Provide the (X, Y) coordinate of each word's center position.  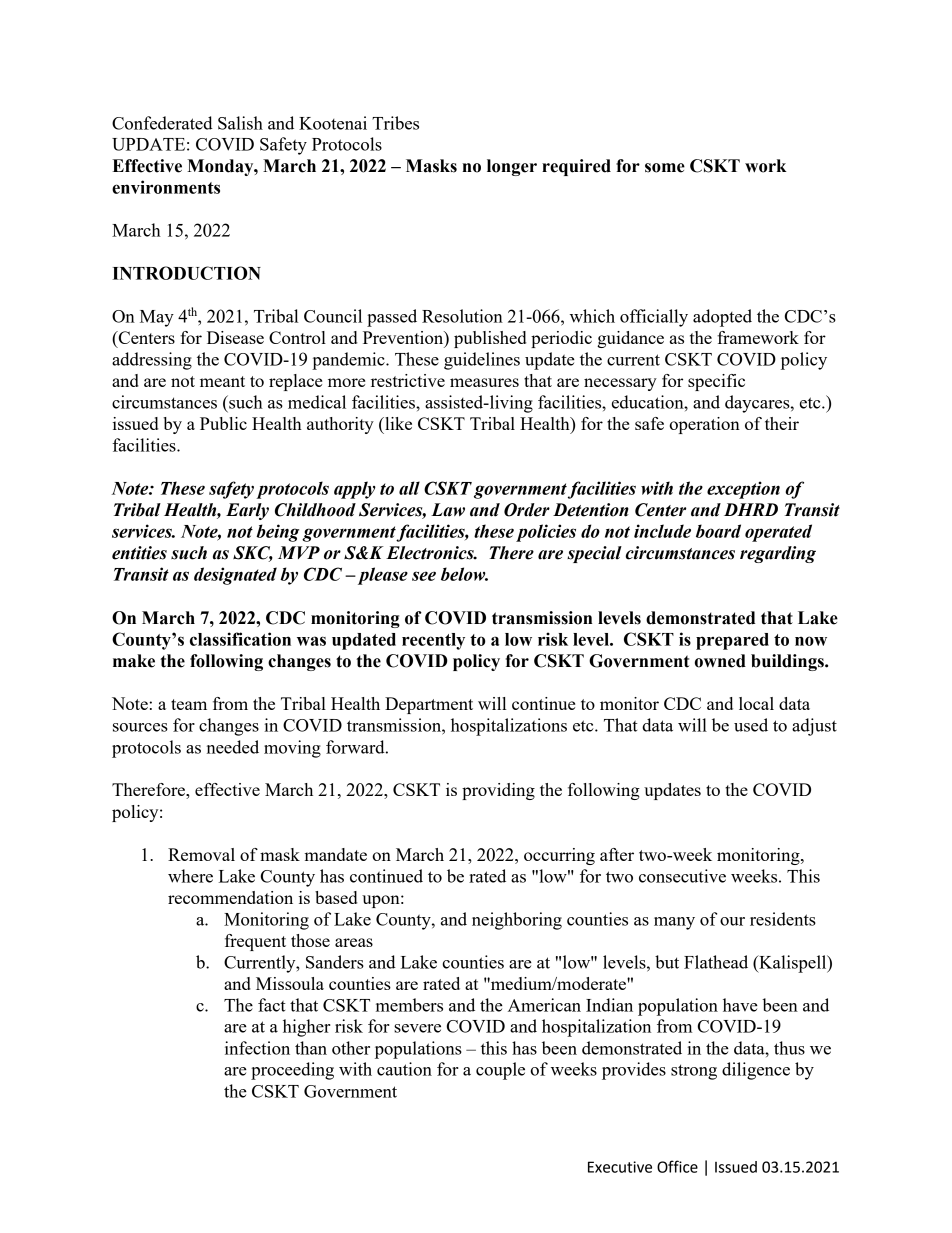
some (665, 168)
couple (500, 1071)
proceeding (292, 1071)
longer (512, 167)
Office (677, 1166)
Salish (240, 123)
